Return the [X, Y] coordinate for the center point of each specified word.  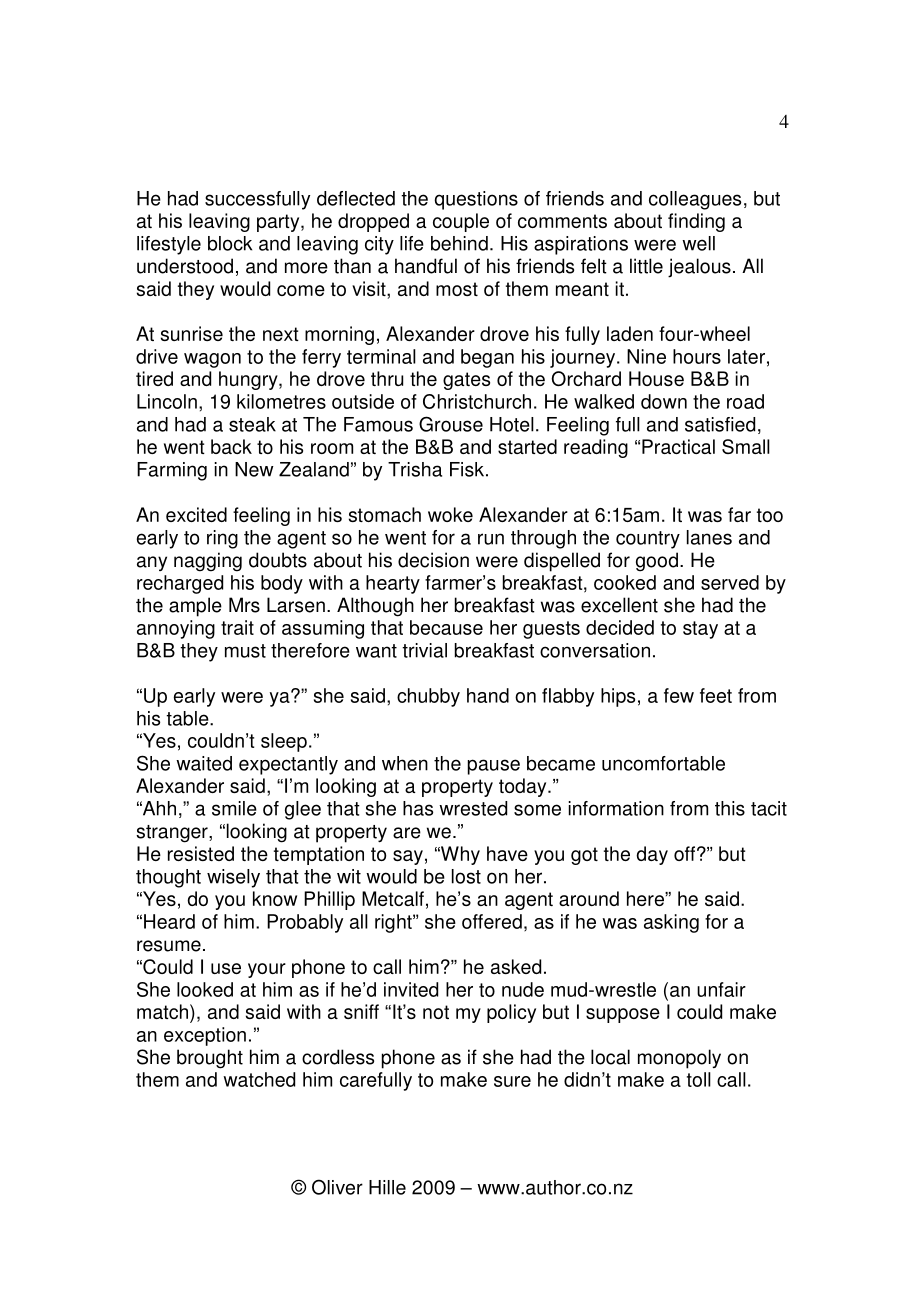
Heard [169, 921]
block [230, 243]
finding [696, 222]
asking [671, 923]
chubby [428, 697]
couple [461, 222]
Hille [387, 1187]
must [245, 651]
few [679, 695]
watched [259, 1079]
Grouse [451, 424]
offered [492, 921]
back [231, 446]
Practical [678, 446]
